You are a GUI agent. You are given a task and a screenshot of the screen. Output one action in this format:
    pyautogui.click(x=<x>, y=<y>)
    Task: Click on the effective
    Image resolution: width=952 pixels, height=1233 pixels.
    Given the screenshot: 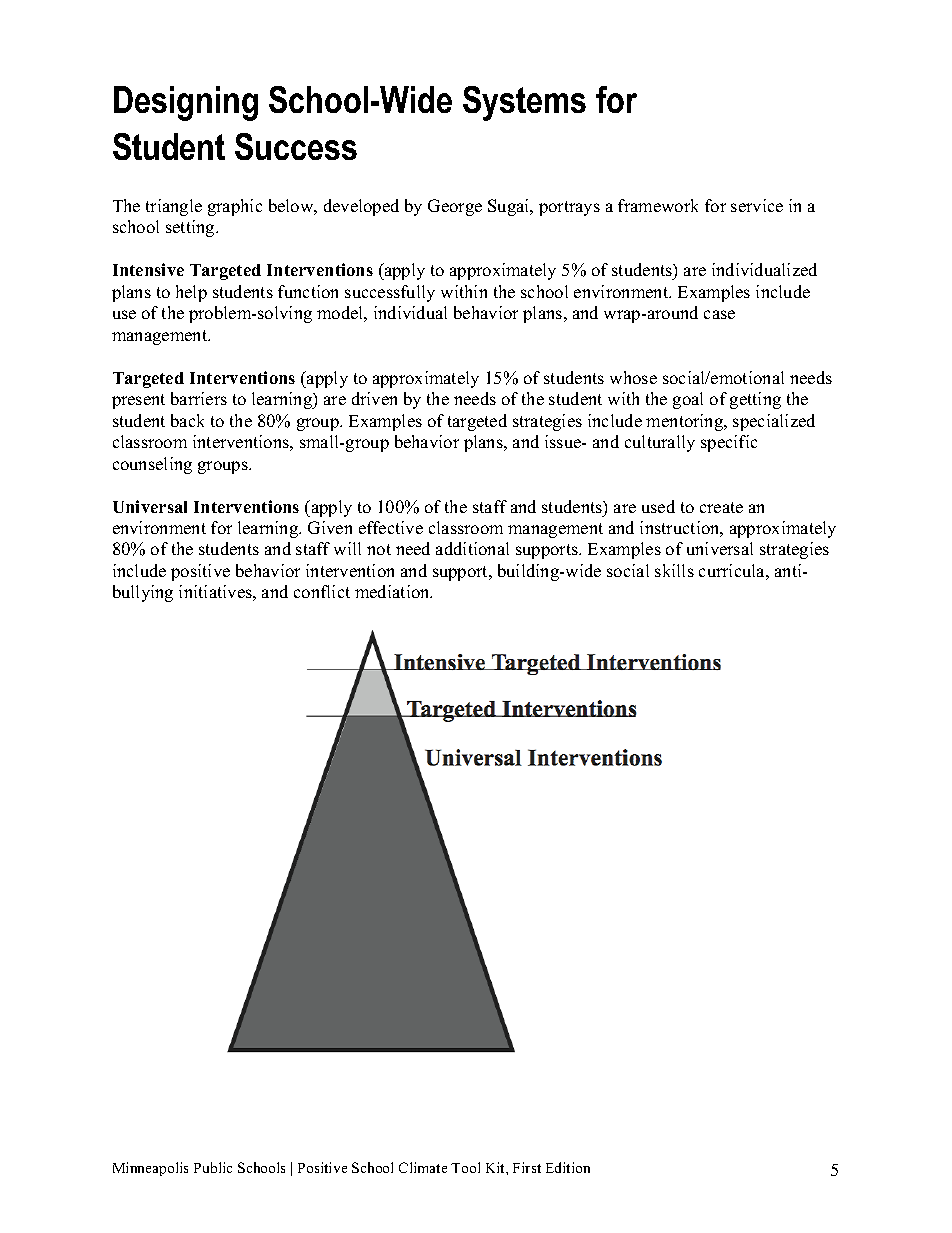 What is the action you would take?
    pyautogui.click(x=391, y=527)
